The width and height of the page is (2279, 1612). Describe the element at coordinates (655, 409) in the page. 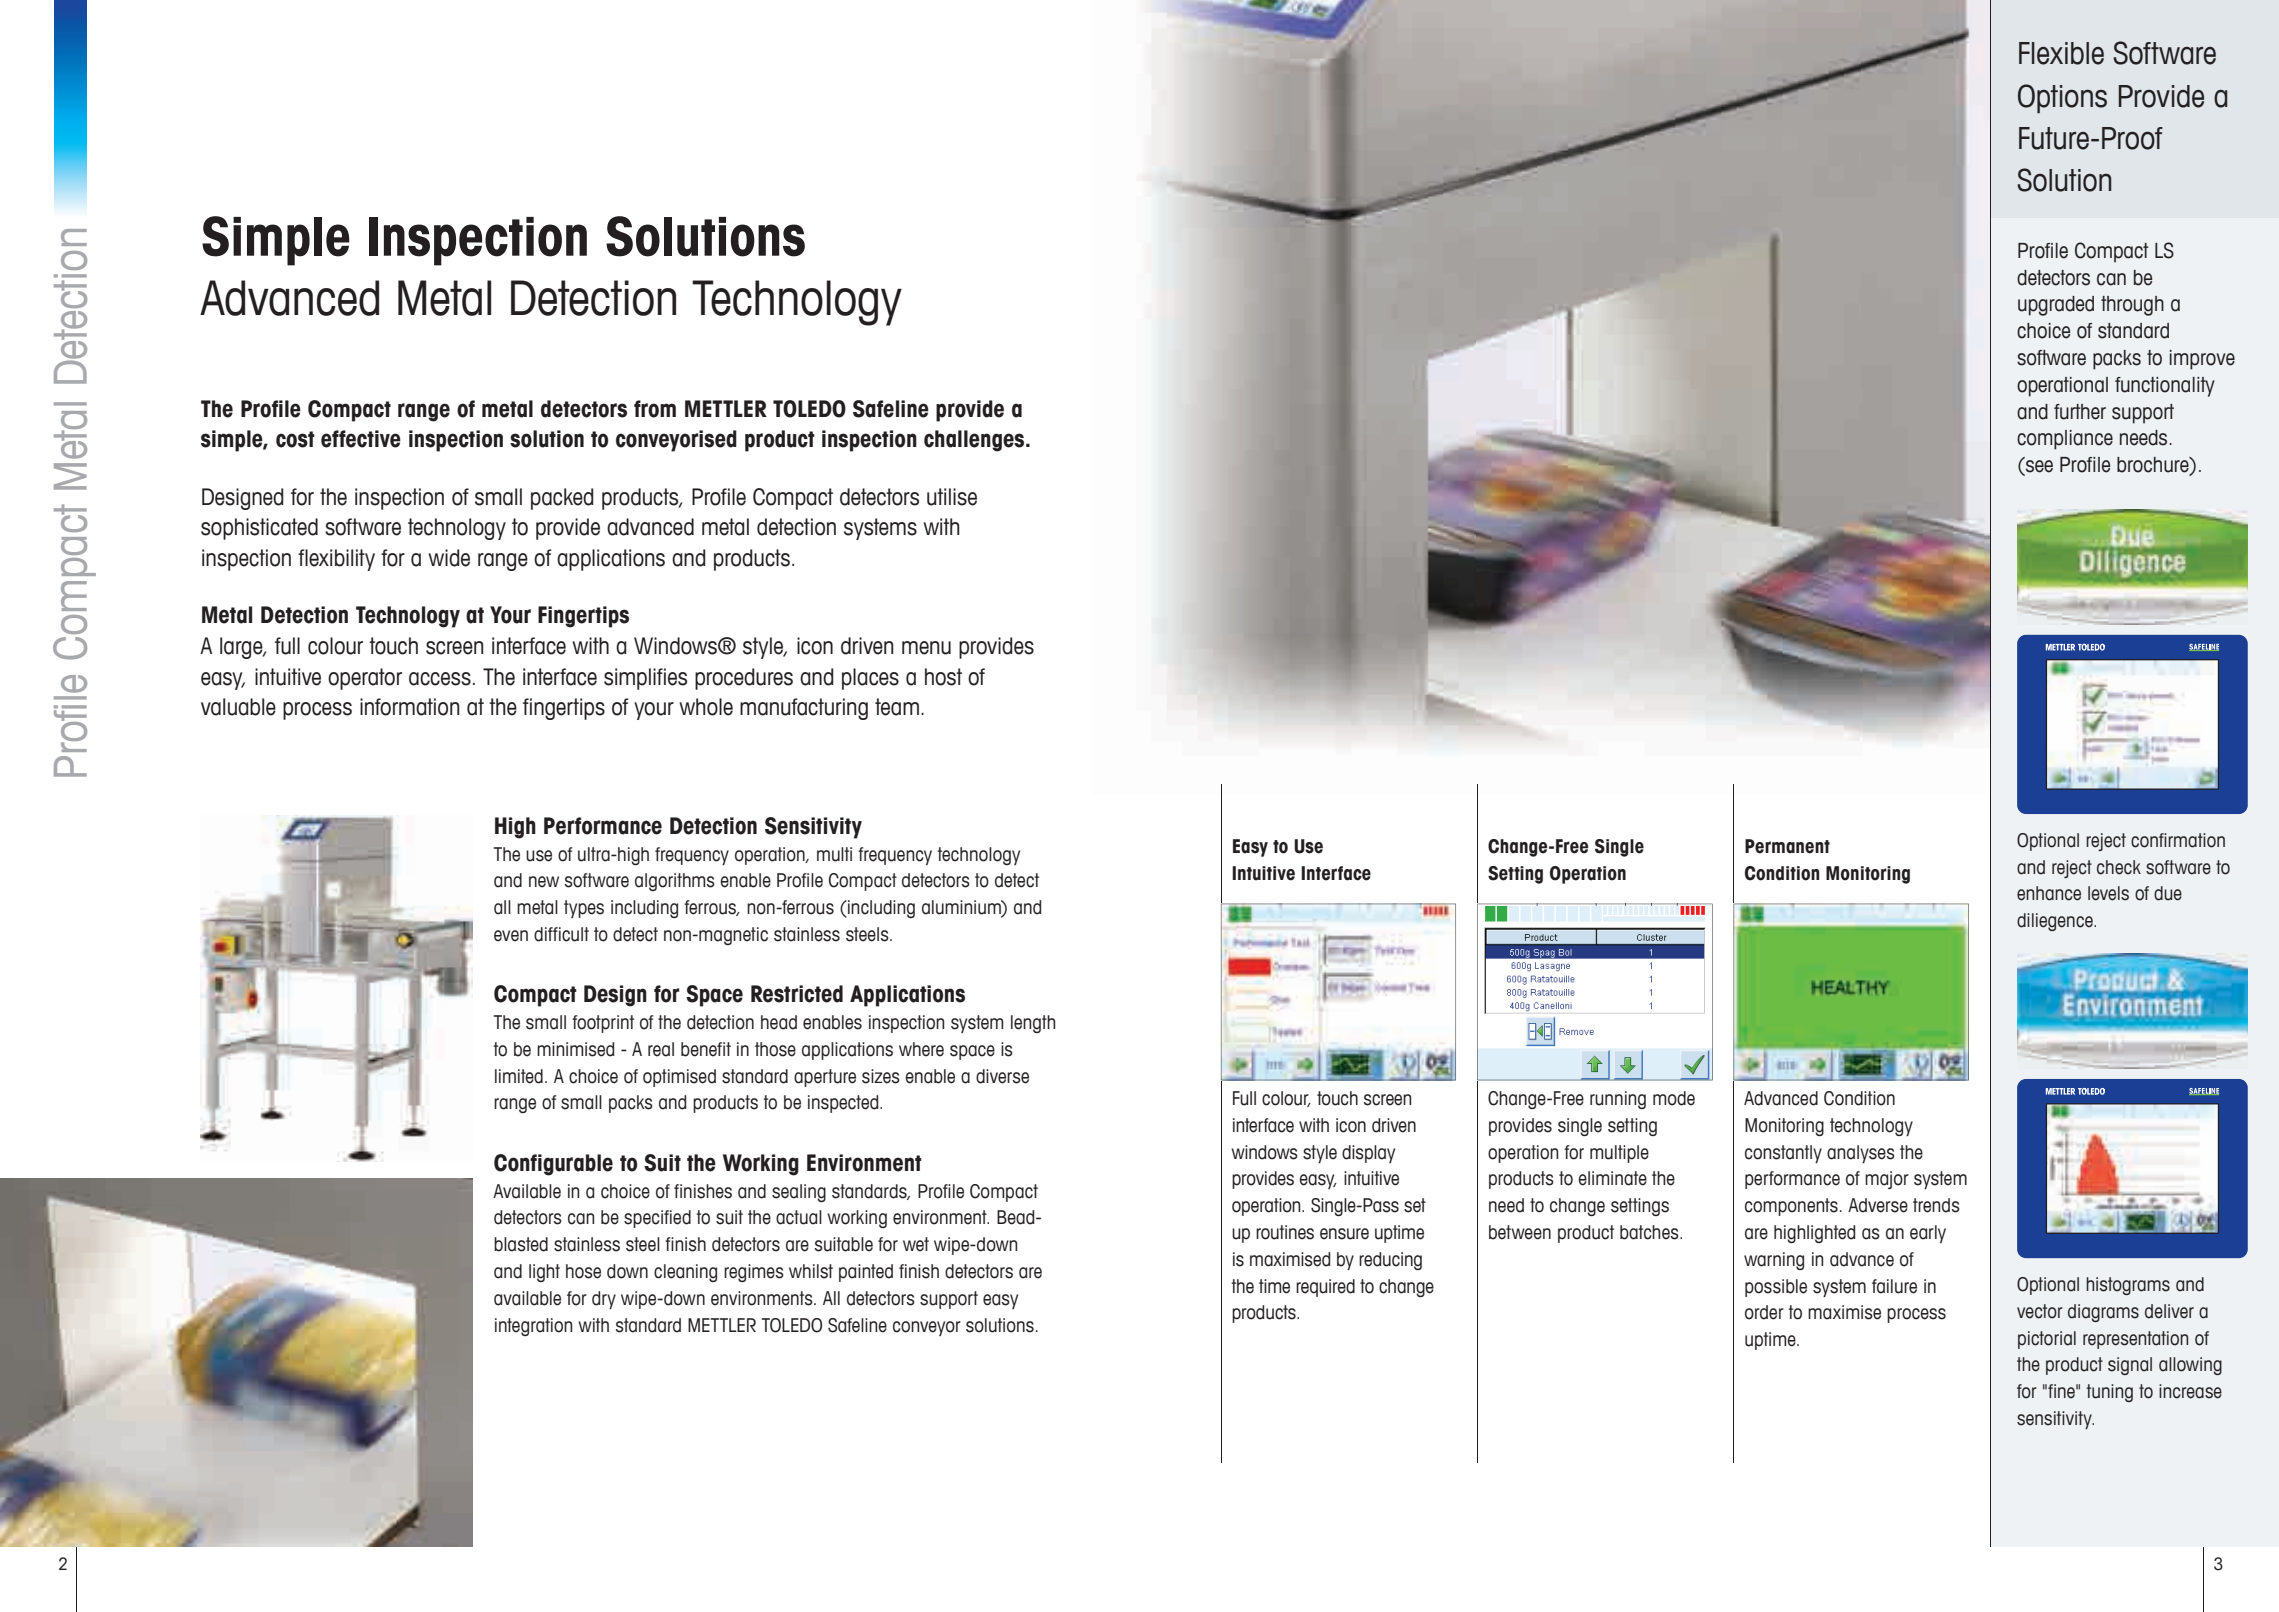

I see `from` at that location.
